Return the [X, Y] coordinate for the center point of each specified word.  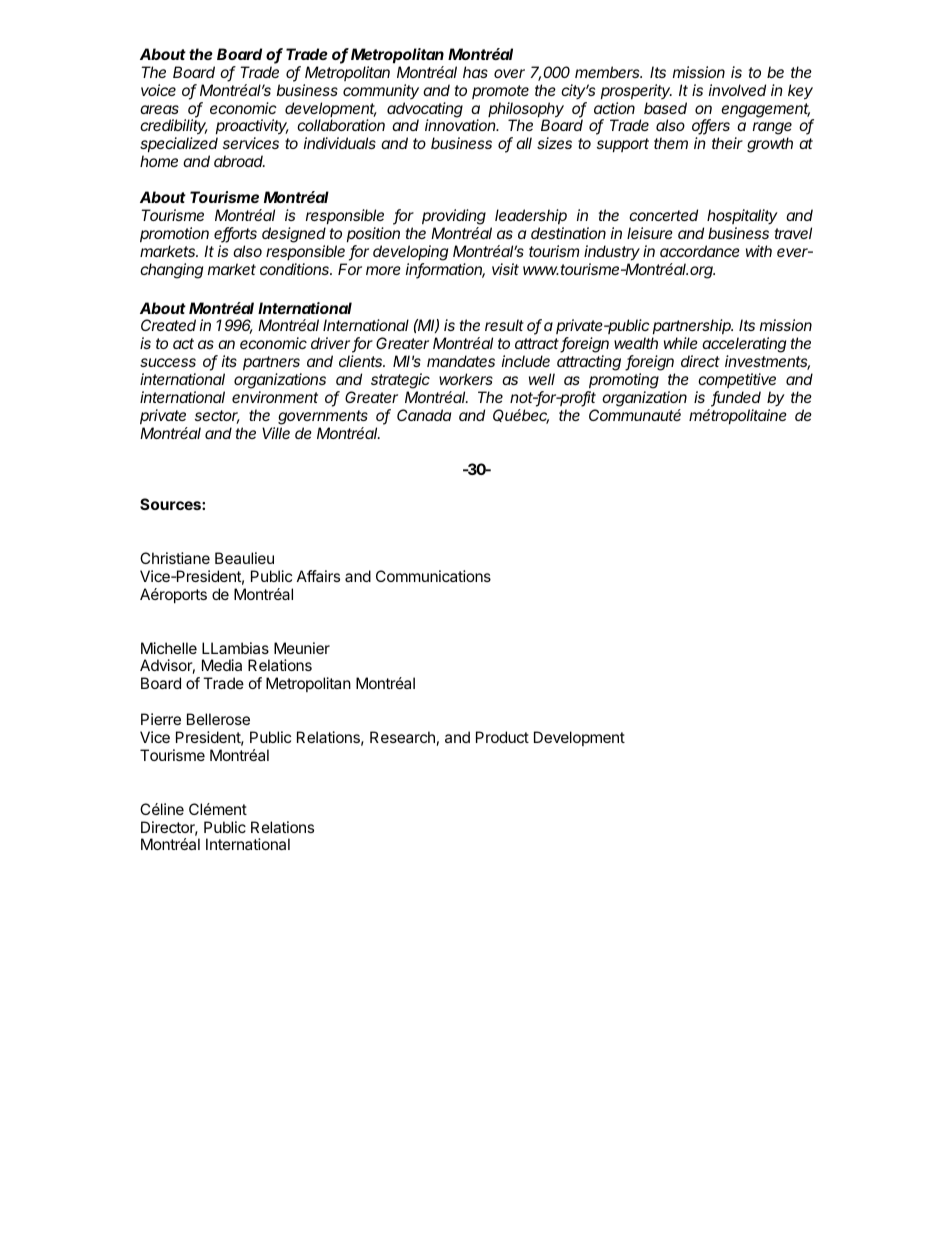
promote [500, 92]
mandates [461, 361]
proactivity [252, 128]
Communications [433, 576]
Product [502, 737]
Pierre [161, 719]
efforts [235, 234]
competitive [737, 380]
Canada [424, 415]
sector [217, 417]
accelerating [744, 346]
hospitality [742, 216]
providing [454, 217]
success [168, 362]
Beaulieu [244, 558]
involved [737, 90]
